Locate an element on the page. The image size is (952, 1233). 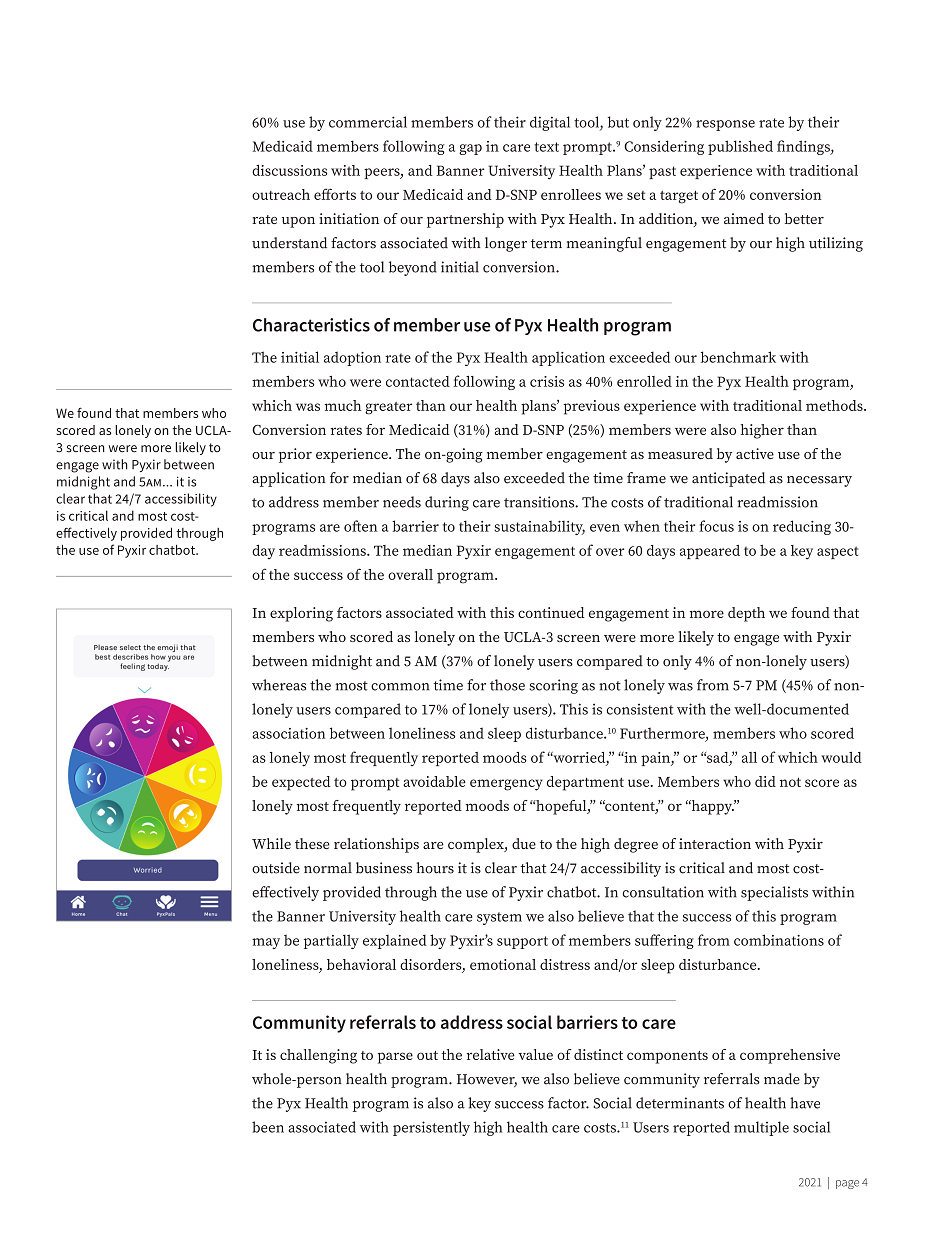
text is located at coordinates (546, 147).
